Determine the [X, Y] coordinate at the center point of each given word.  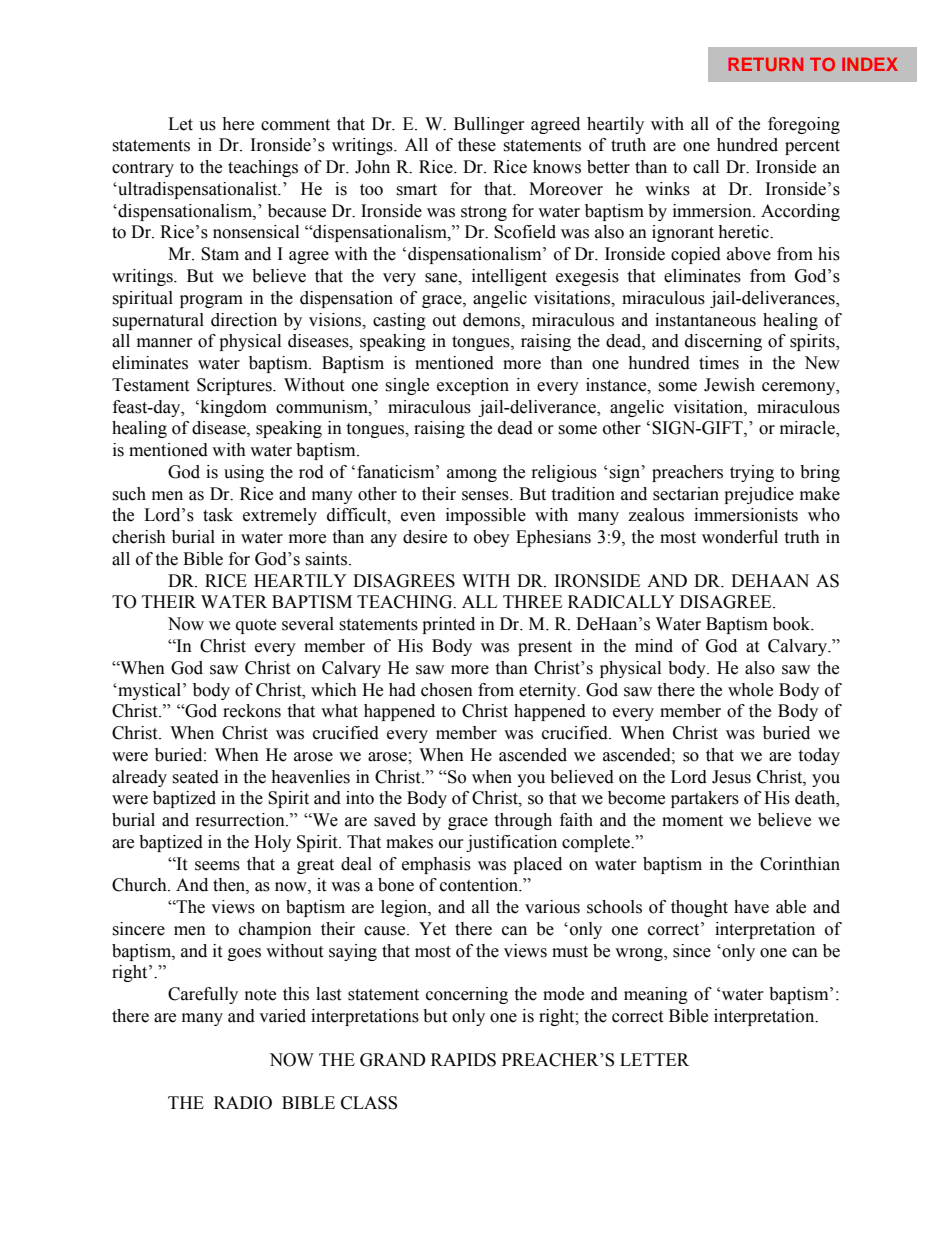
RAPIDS [463, 1060]
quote [256, 626]
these [477, 145]
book [793, 624]
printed [448, 625]
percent [812, 147]
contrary [143, 169]
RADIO [243, 1103]
